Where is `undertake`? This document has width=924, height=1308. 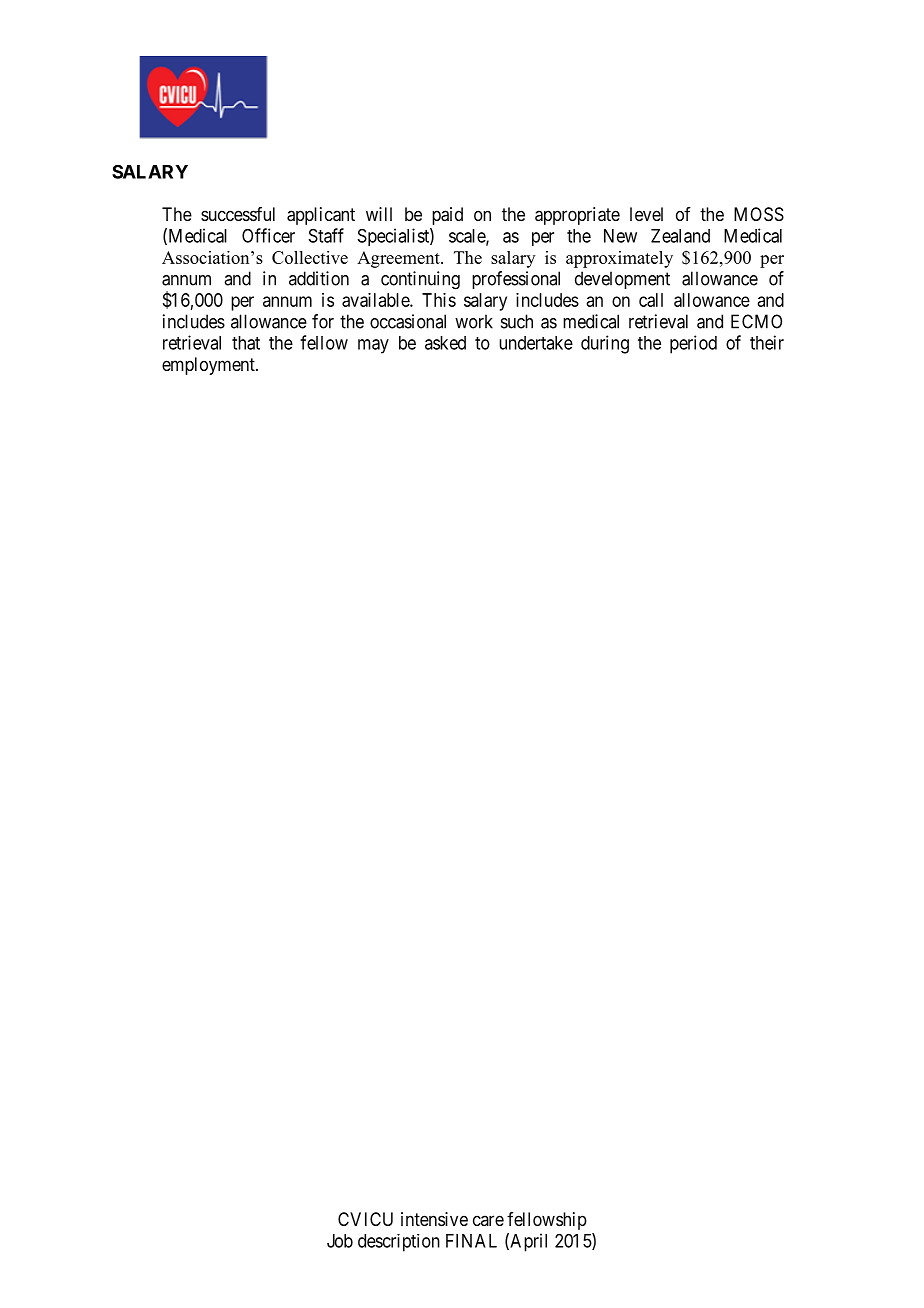
undertake is located at coordinates (536, 343).
